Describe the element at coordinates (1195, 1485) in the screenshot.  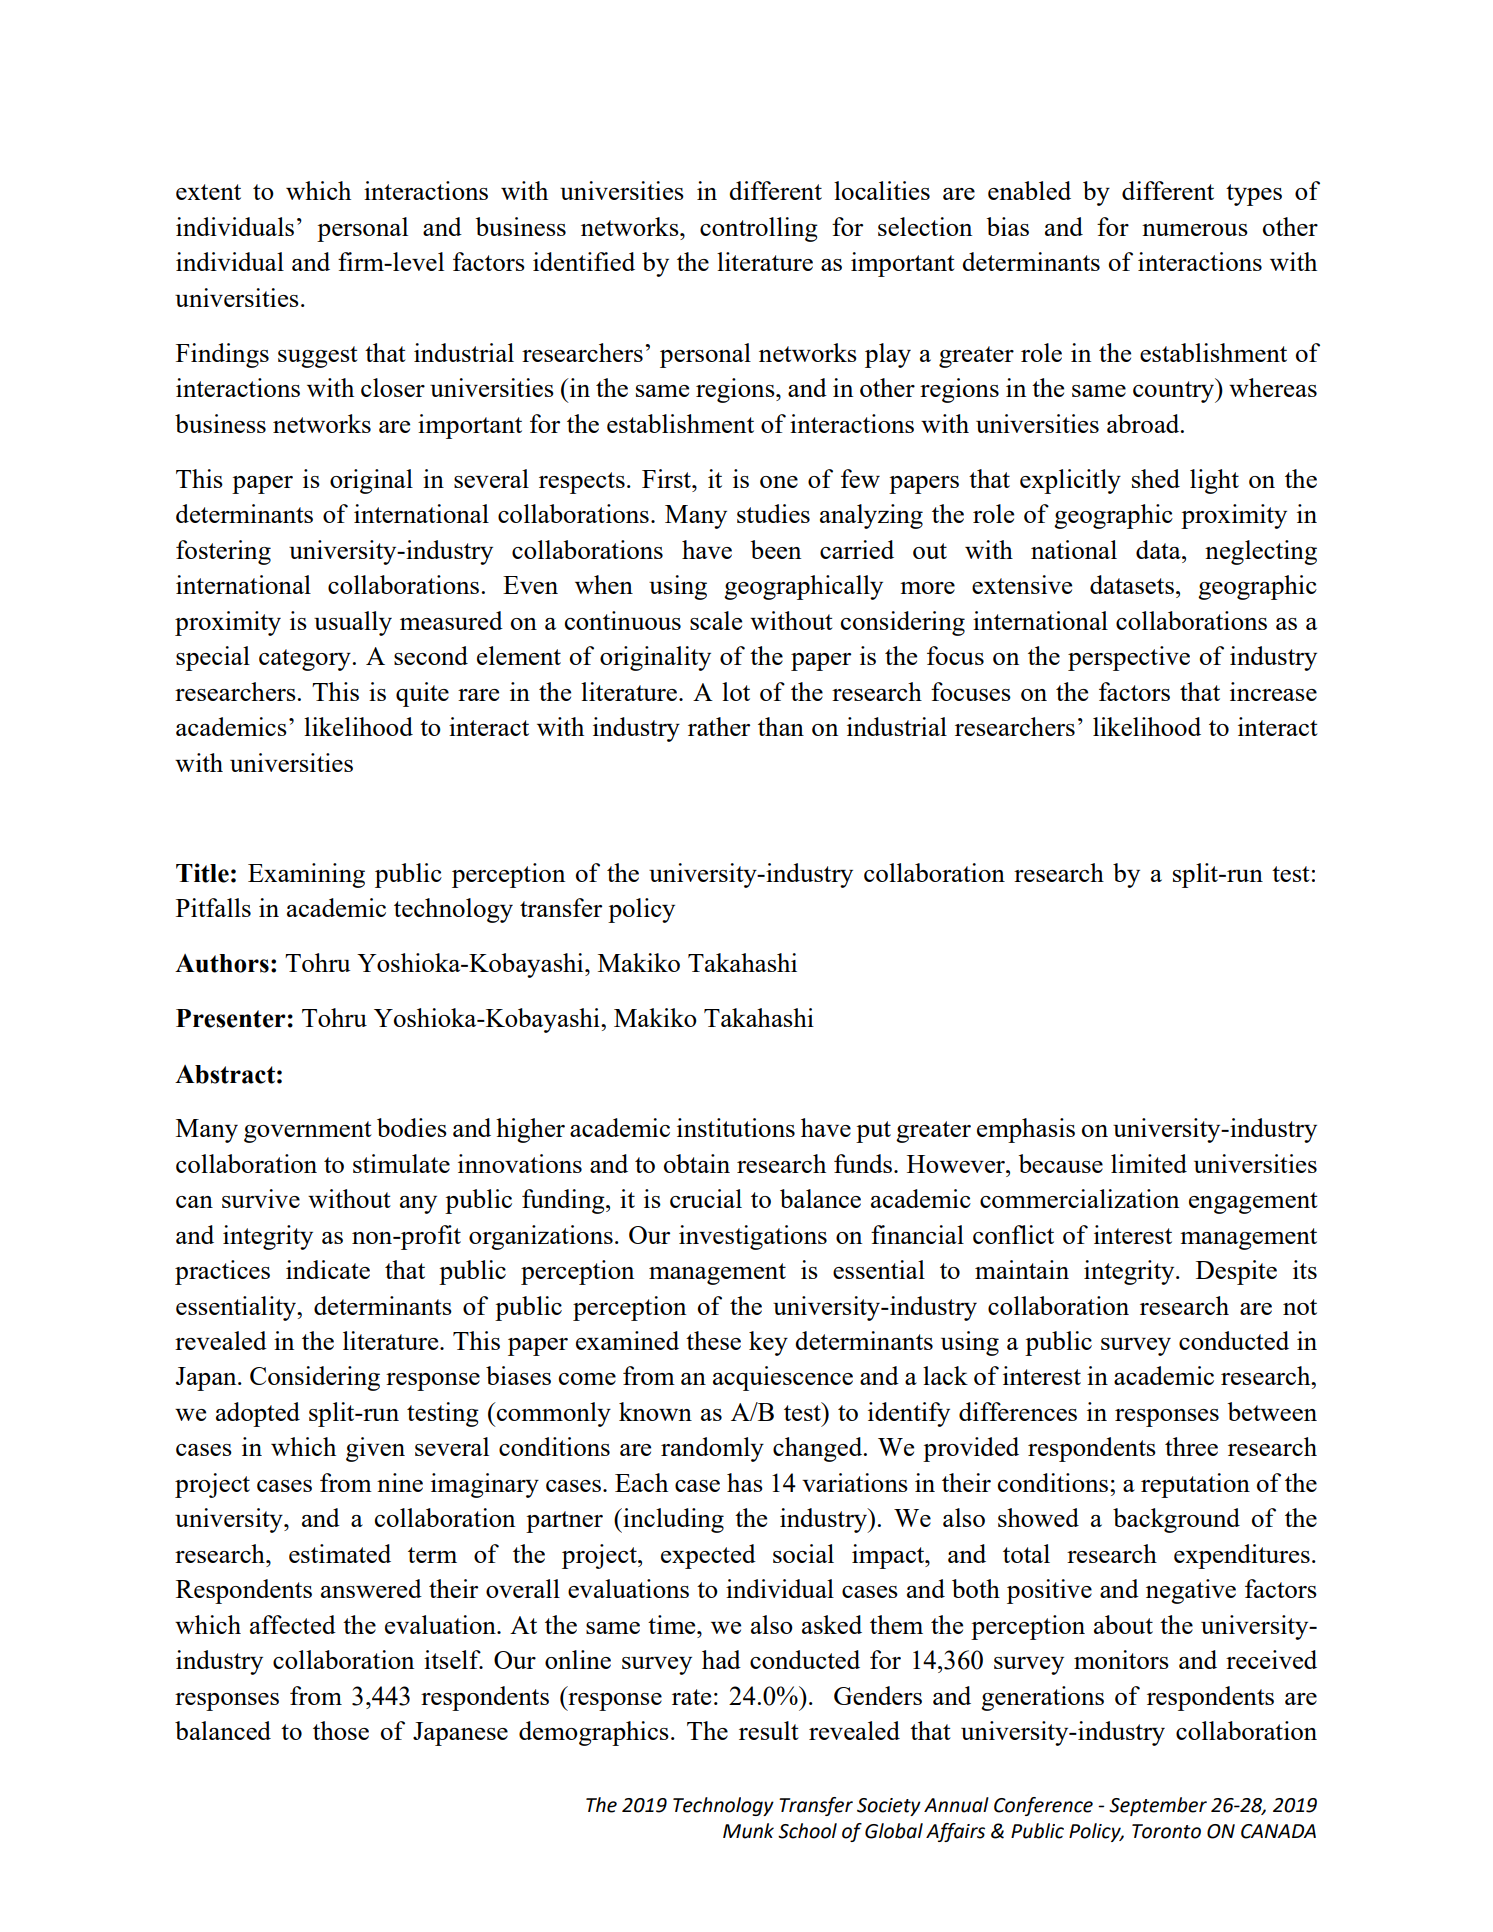
I see `reputation` at that location.
